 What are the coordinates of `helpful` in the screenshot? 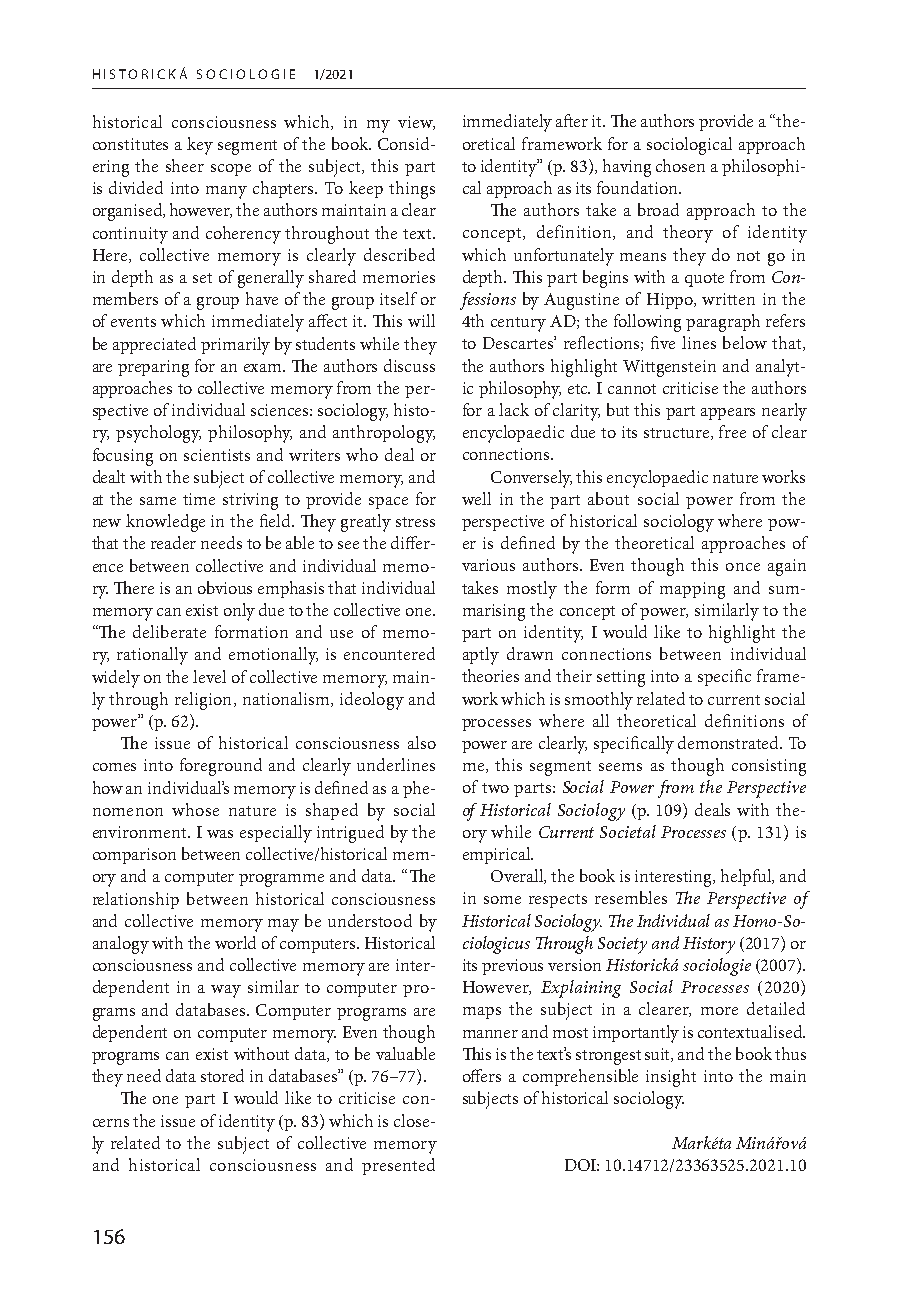 It's located at (747, 877).
